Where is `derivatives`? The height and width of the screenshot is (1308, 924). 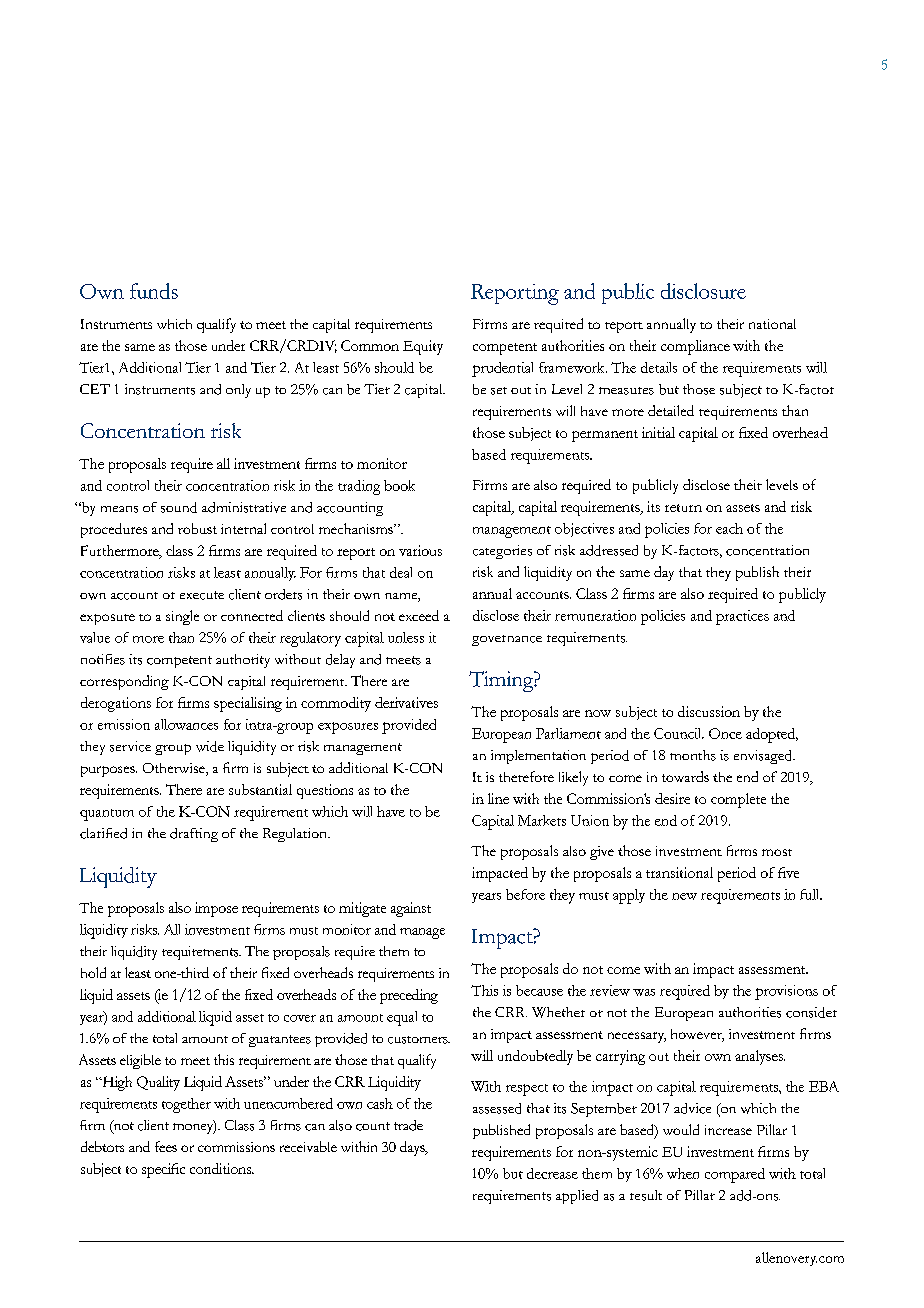 derivatives is located at coordinates (406, 702).
